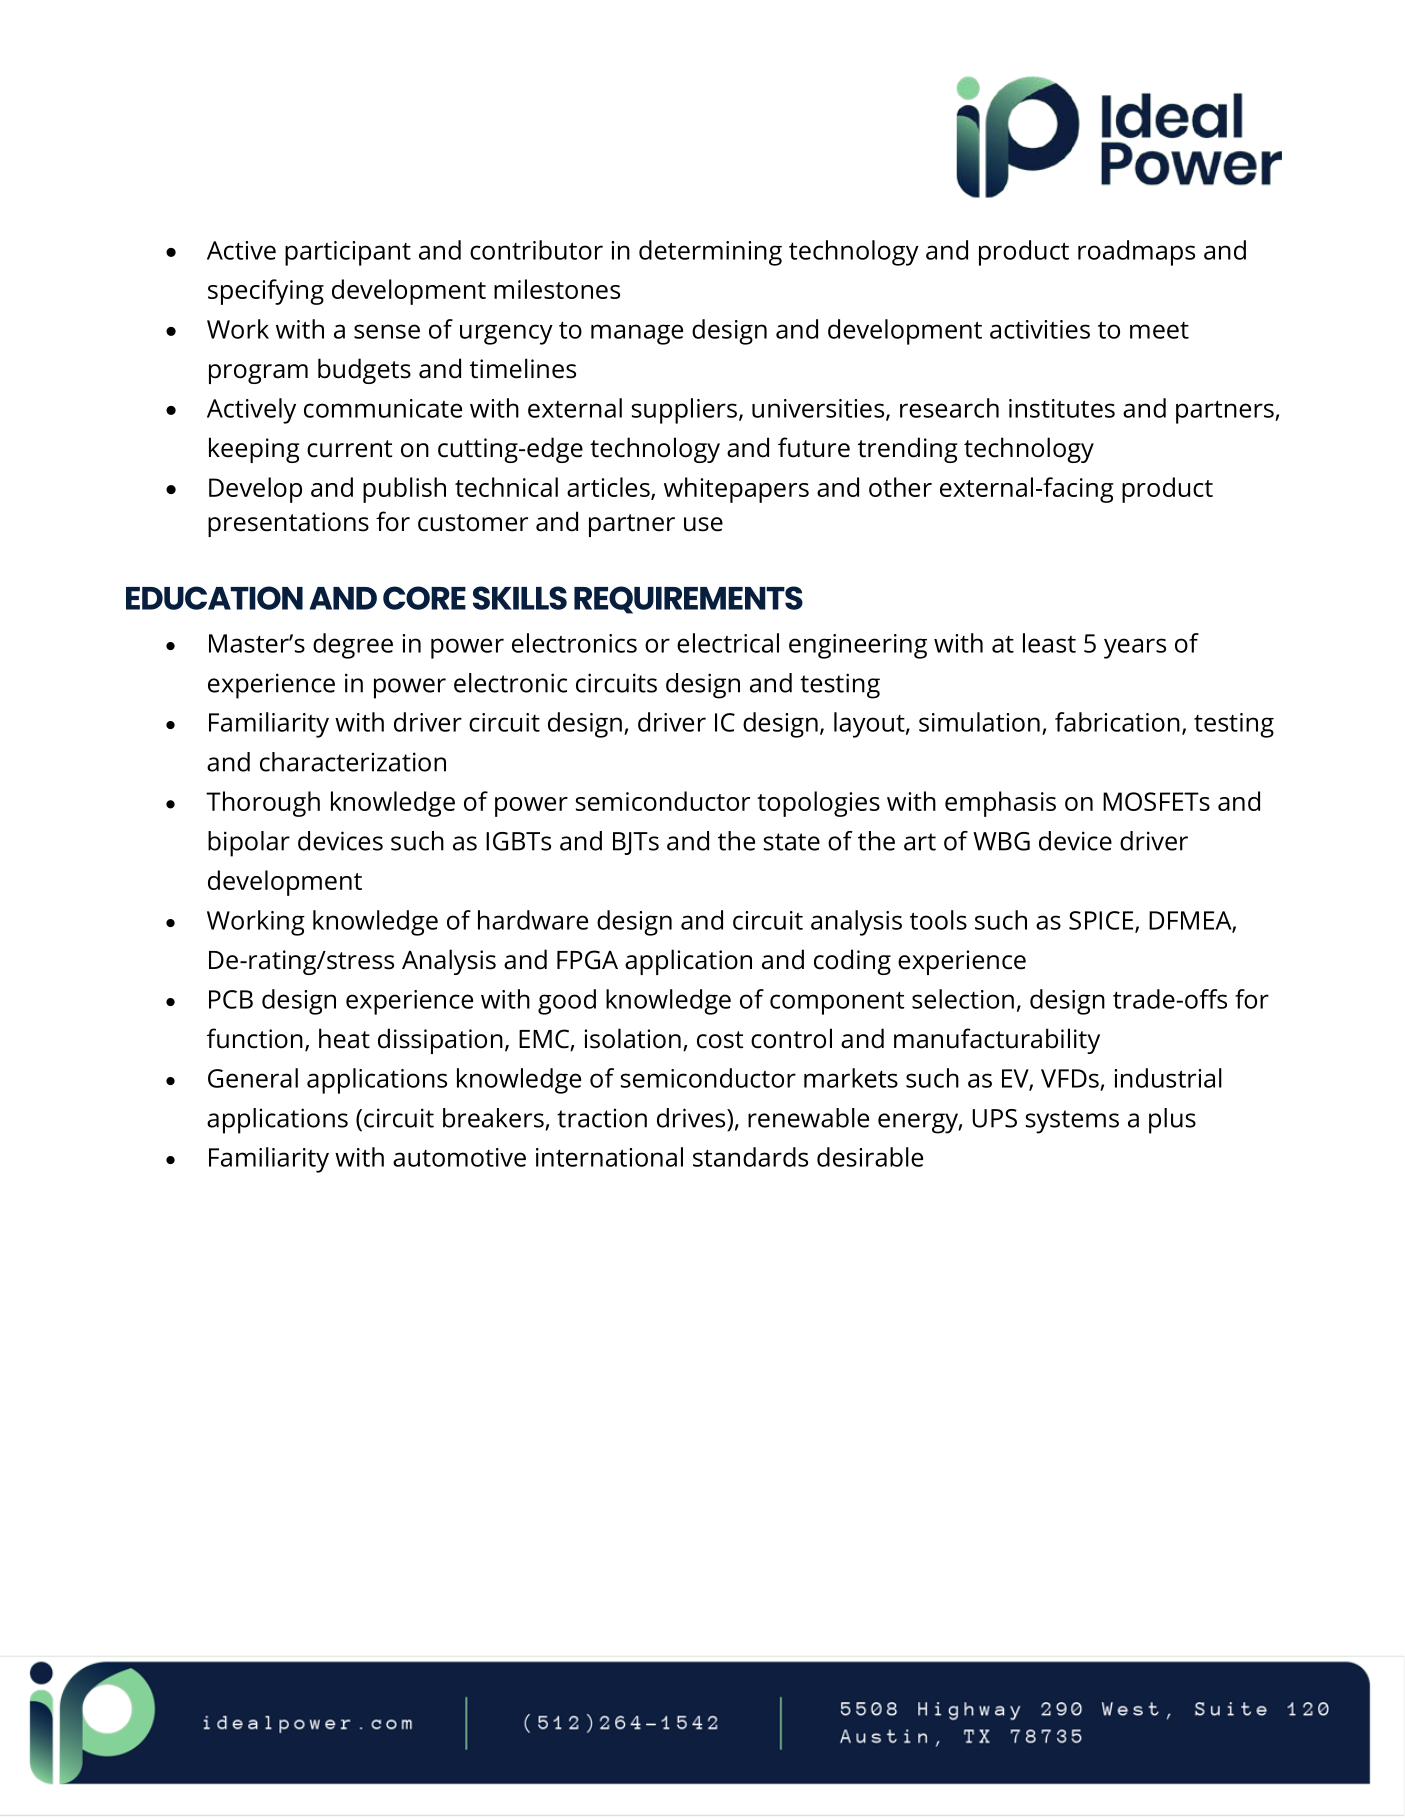  I want to click on General, so click(253, 1078).
